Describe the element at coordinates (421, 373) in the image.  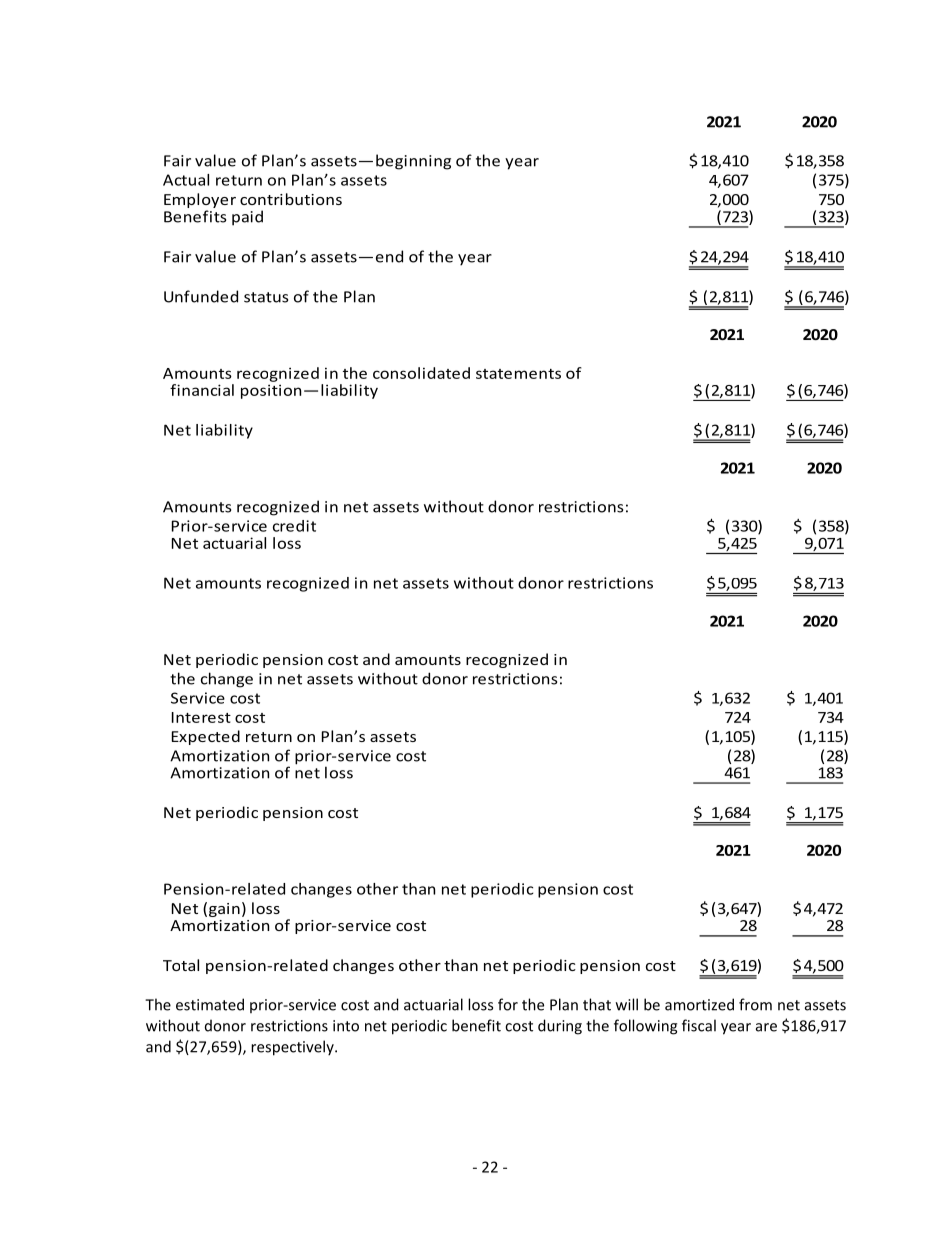
I see `consolidated` at that location.
